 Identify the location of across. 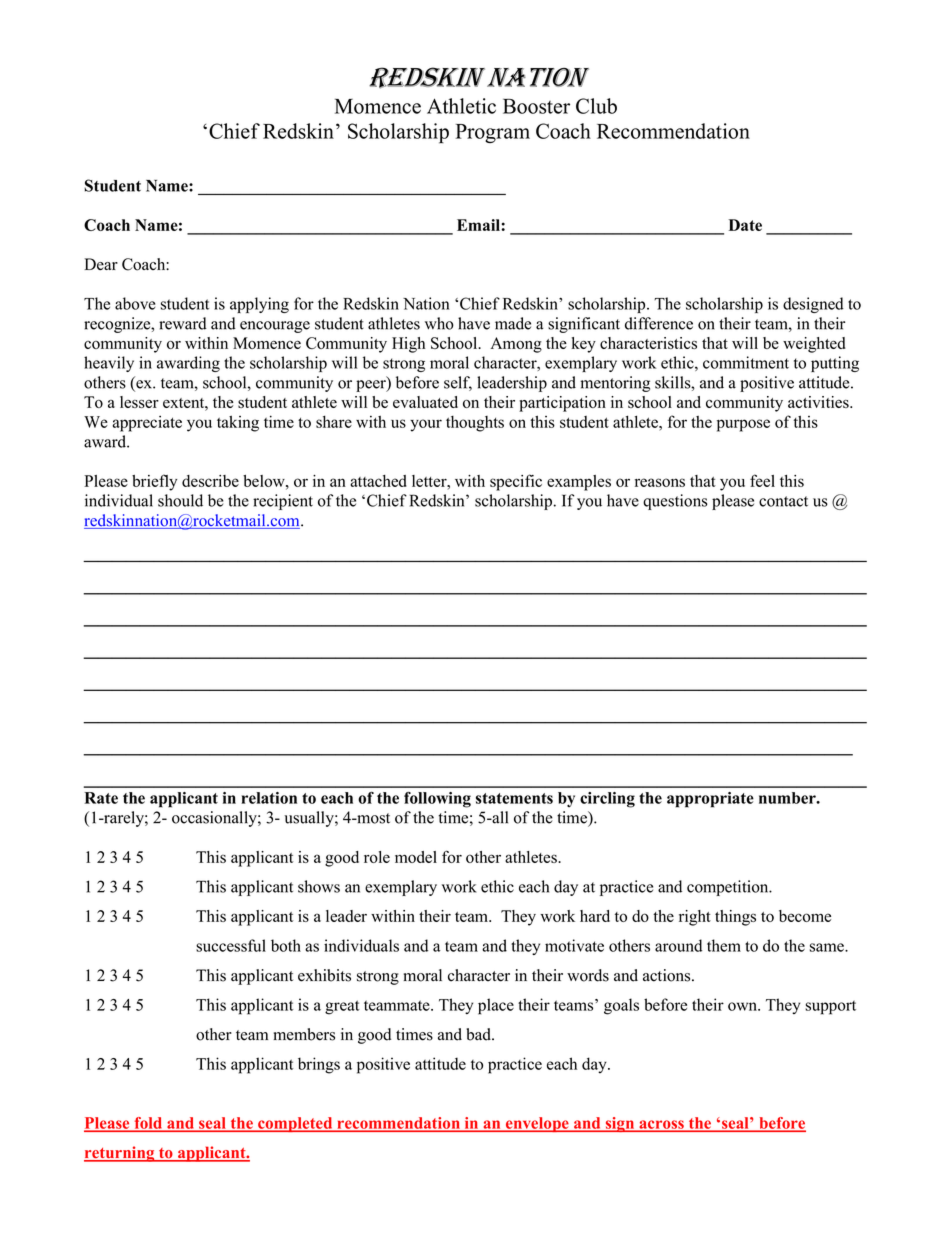
(661, 1125).
